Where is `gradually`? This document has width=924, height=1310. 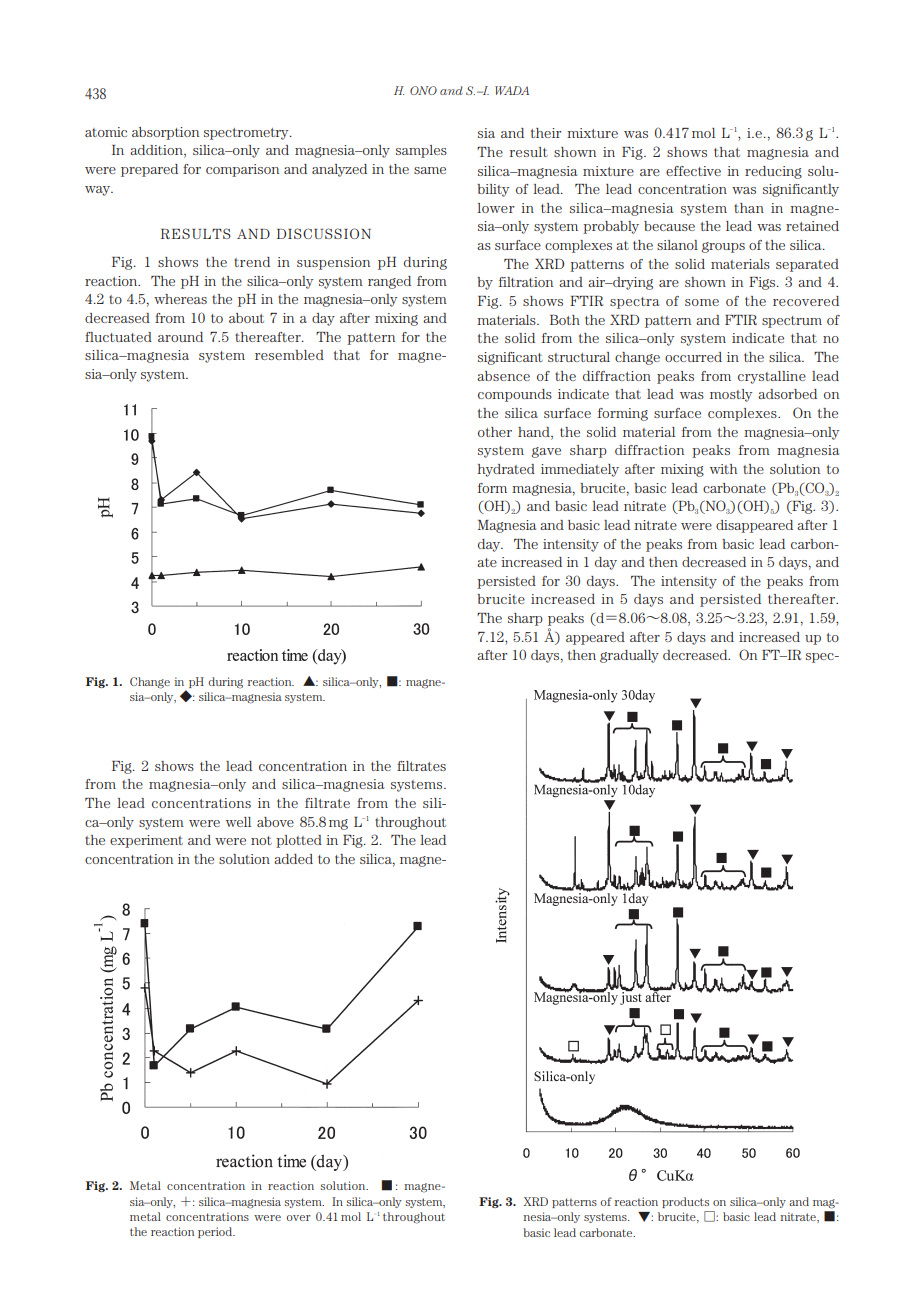 gradually is located at coordinates (629, 656).
